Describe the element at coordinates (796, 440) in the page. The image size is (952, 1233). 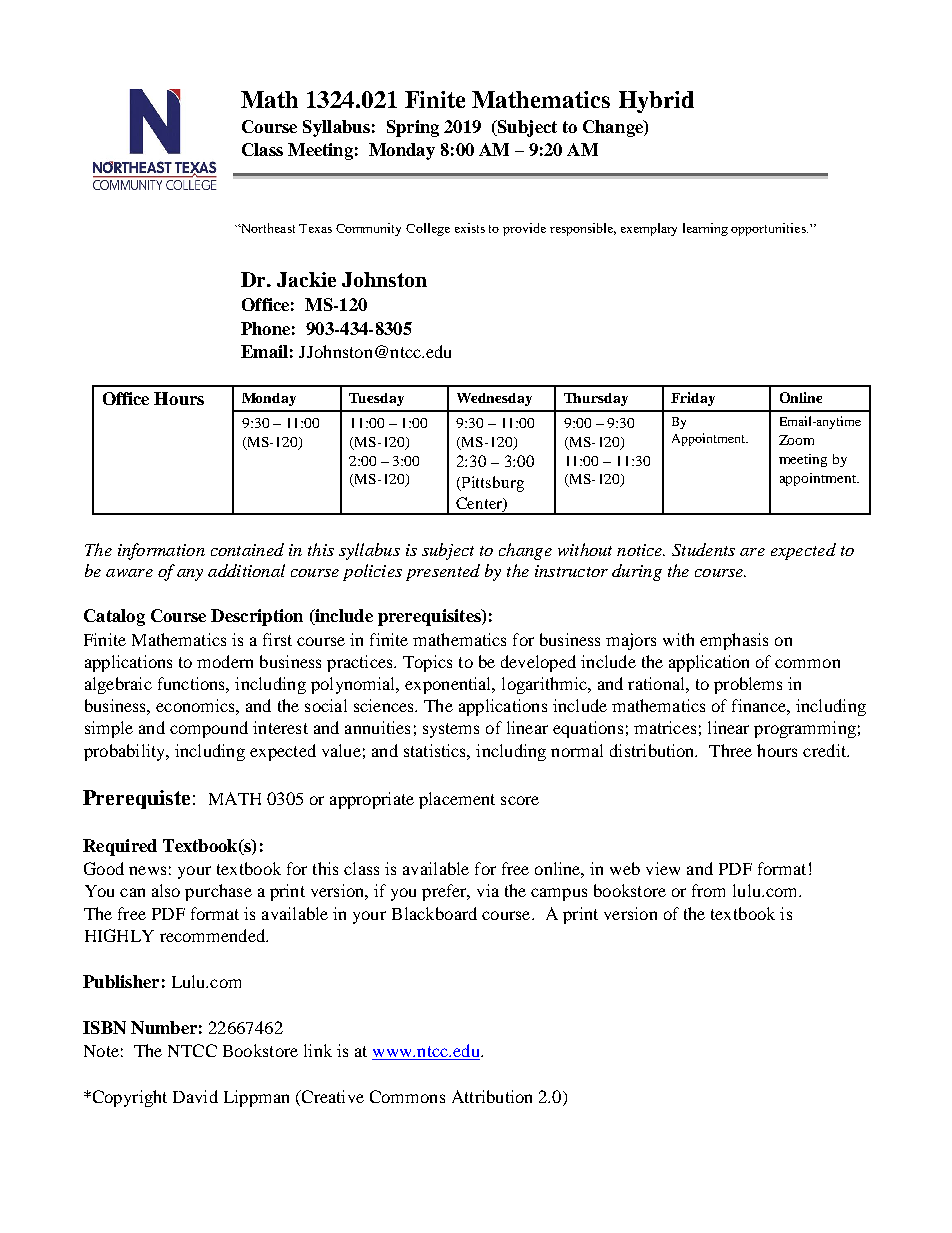
I see `Zoom` at that location.
